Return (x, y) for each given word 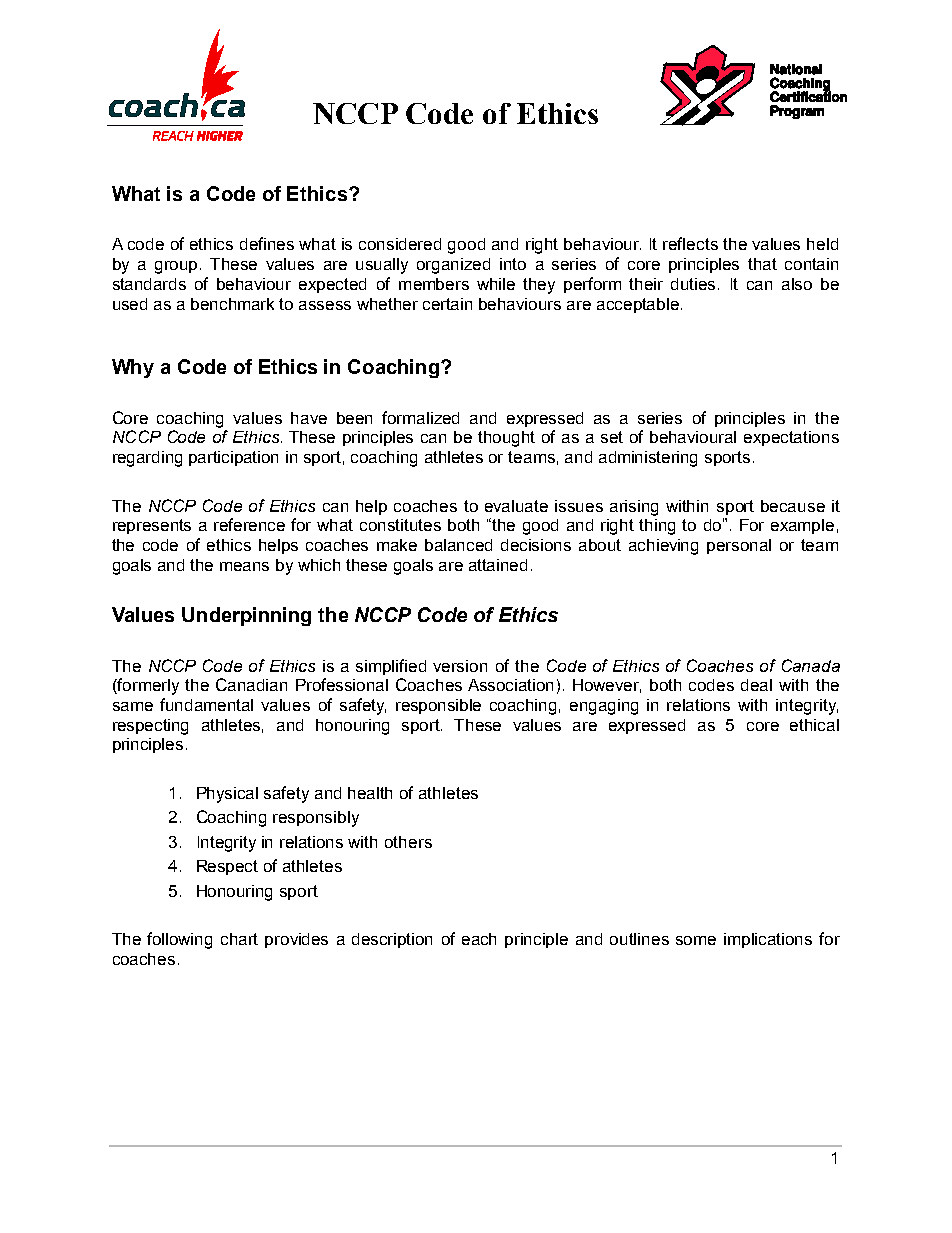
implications (768, 940)
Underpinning (246, 616)
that (762, 264)
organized (453, 266)
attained (498, 565)
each (479, 939)
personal (739, 546)
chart (239, 939)
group (178, 267)
